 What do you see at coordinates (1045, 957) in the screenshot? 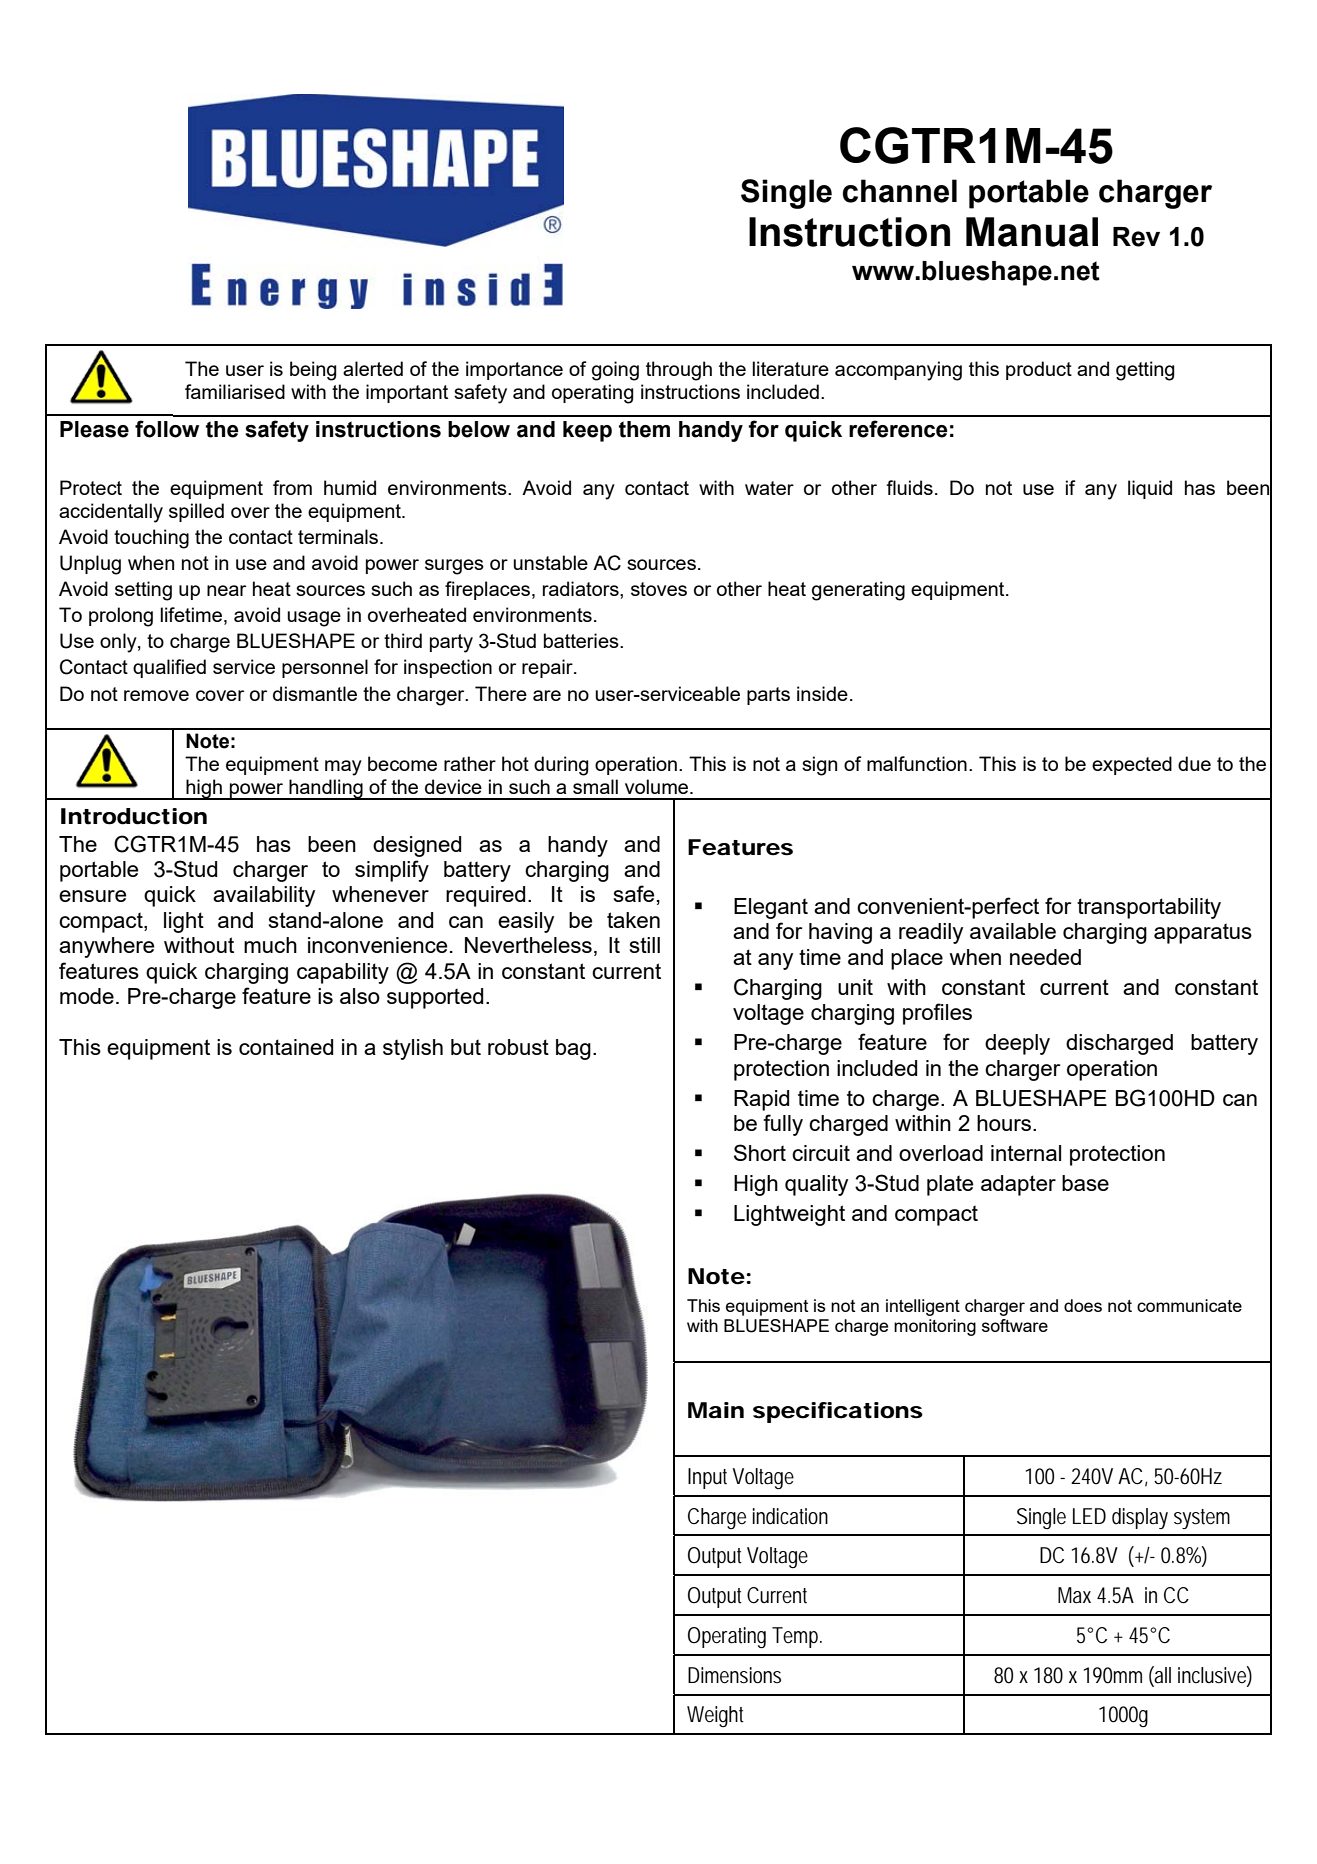
I see `needed` at bounding box center [1045, 957].
